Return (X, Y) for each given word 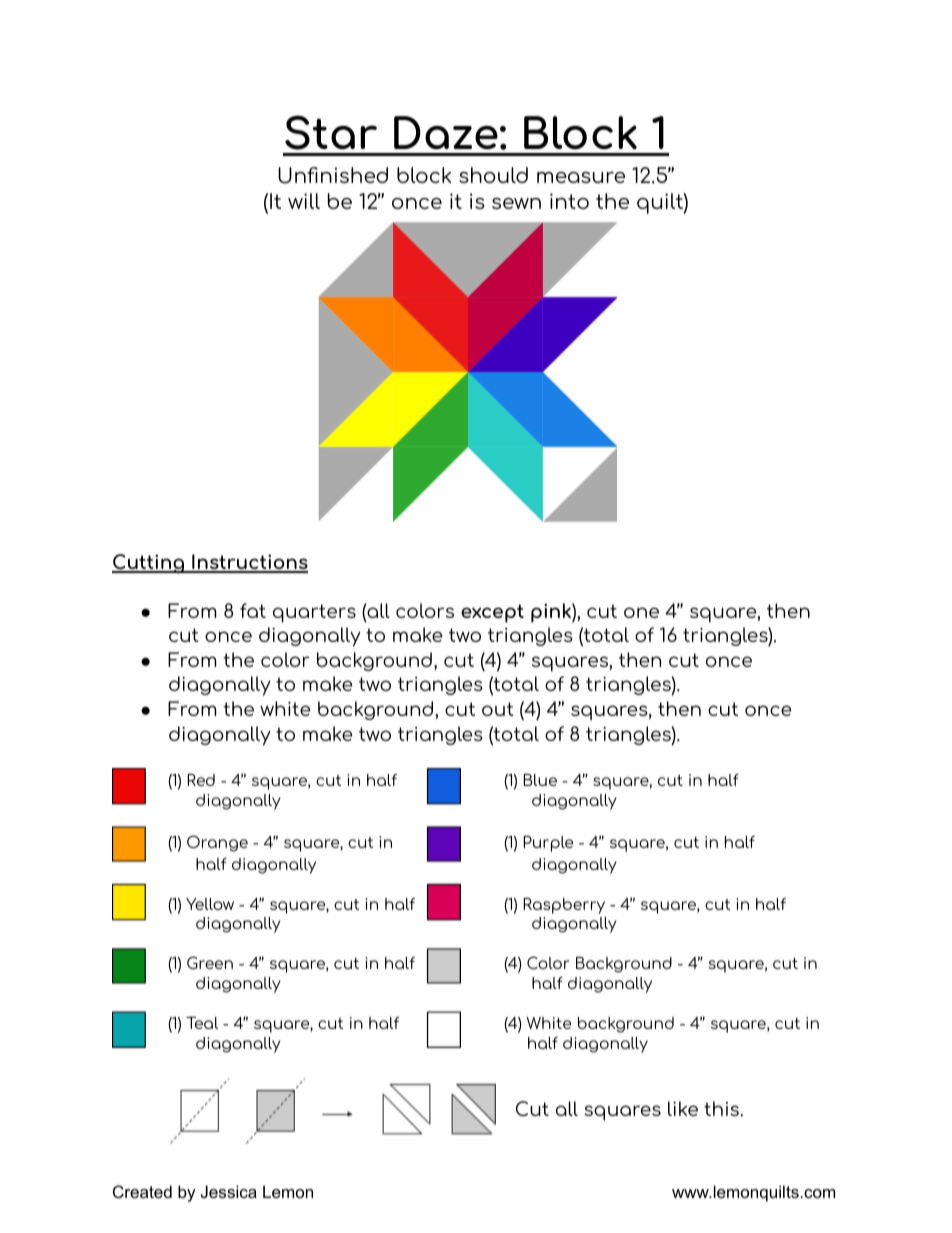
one (641, 612)
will (304, 201)
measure (581, 177)
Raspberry (564, 906)
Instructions (249, 563)
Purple (548, 844)
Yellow (210, 904)
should (493, 175)
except (492, 613)
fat (253, 610)
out (498, 709)
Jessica (229, 1191)
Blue (540, 780)
